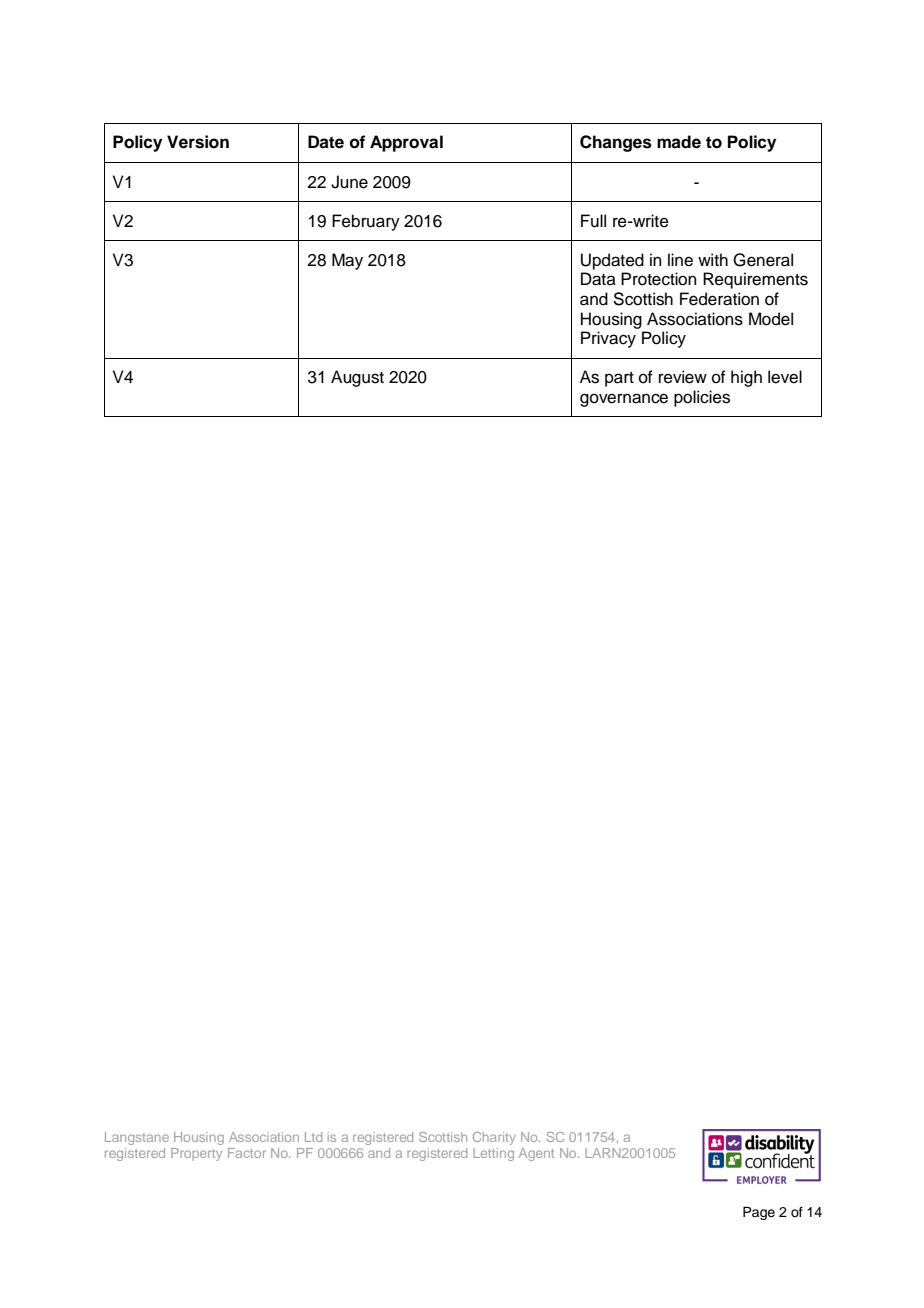 This document has width=924, height=1308. Describe the element at coordinates (247, 1153) in the document. I see `Factor` at that location.
